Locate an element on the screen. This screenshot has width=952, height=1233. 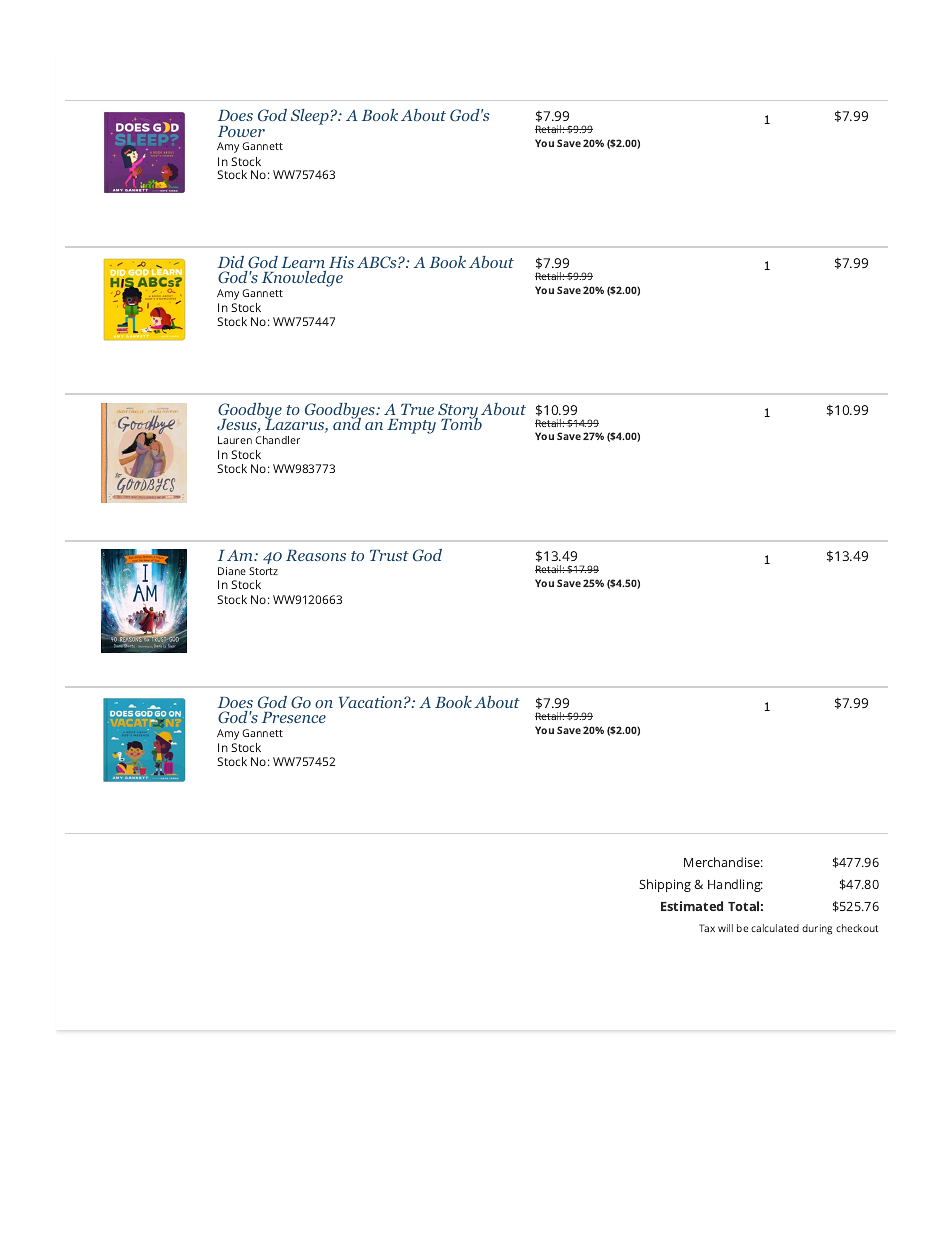
Trust is located at coordinates (389, 555).
